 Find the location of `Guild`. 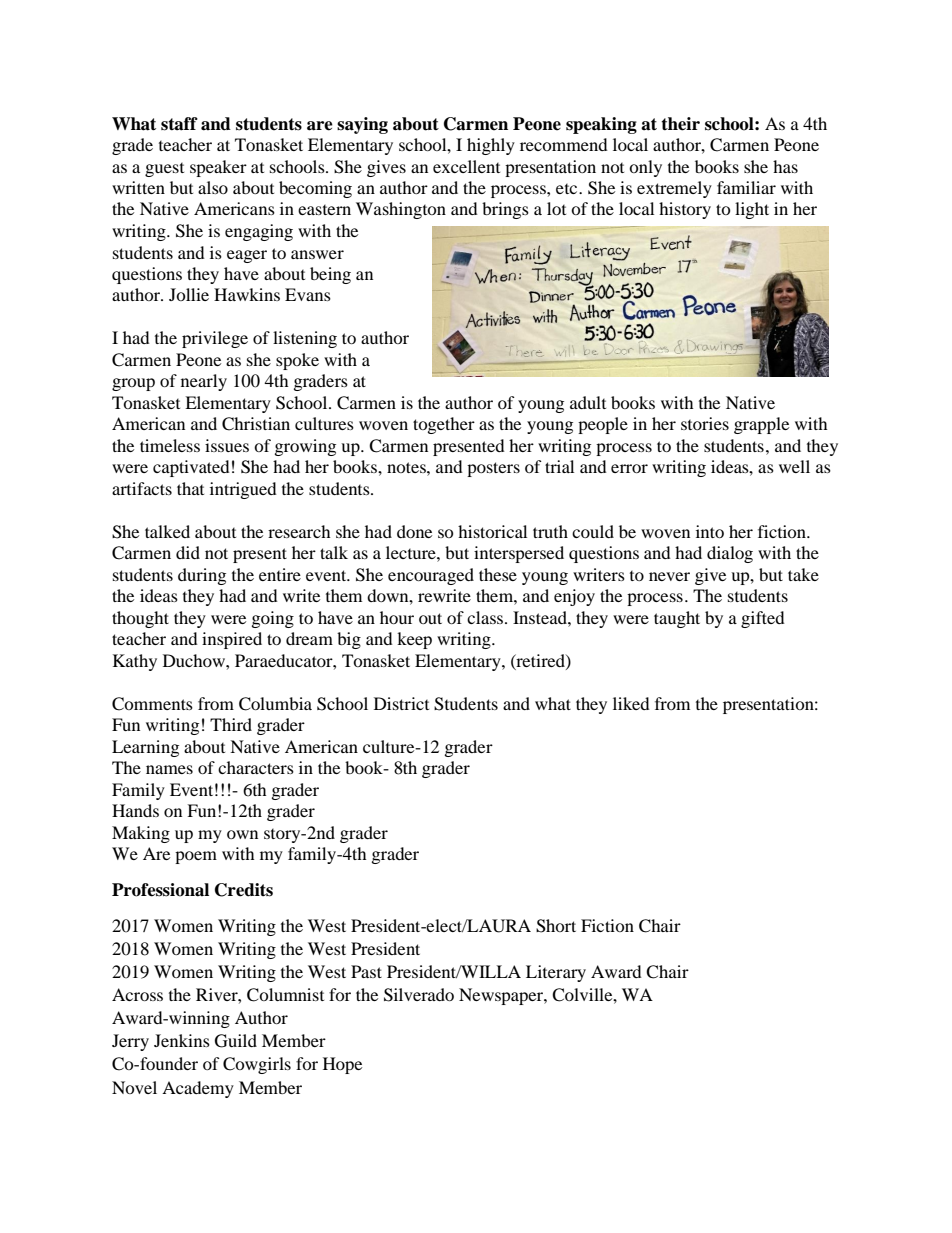

Guild is located at coordinates (236, 1041).
